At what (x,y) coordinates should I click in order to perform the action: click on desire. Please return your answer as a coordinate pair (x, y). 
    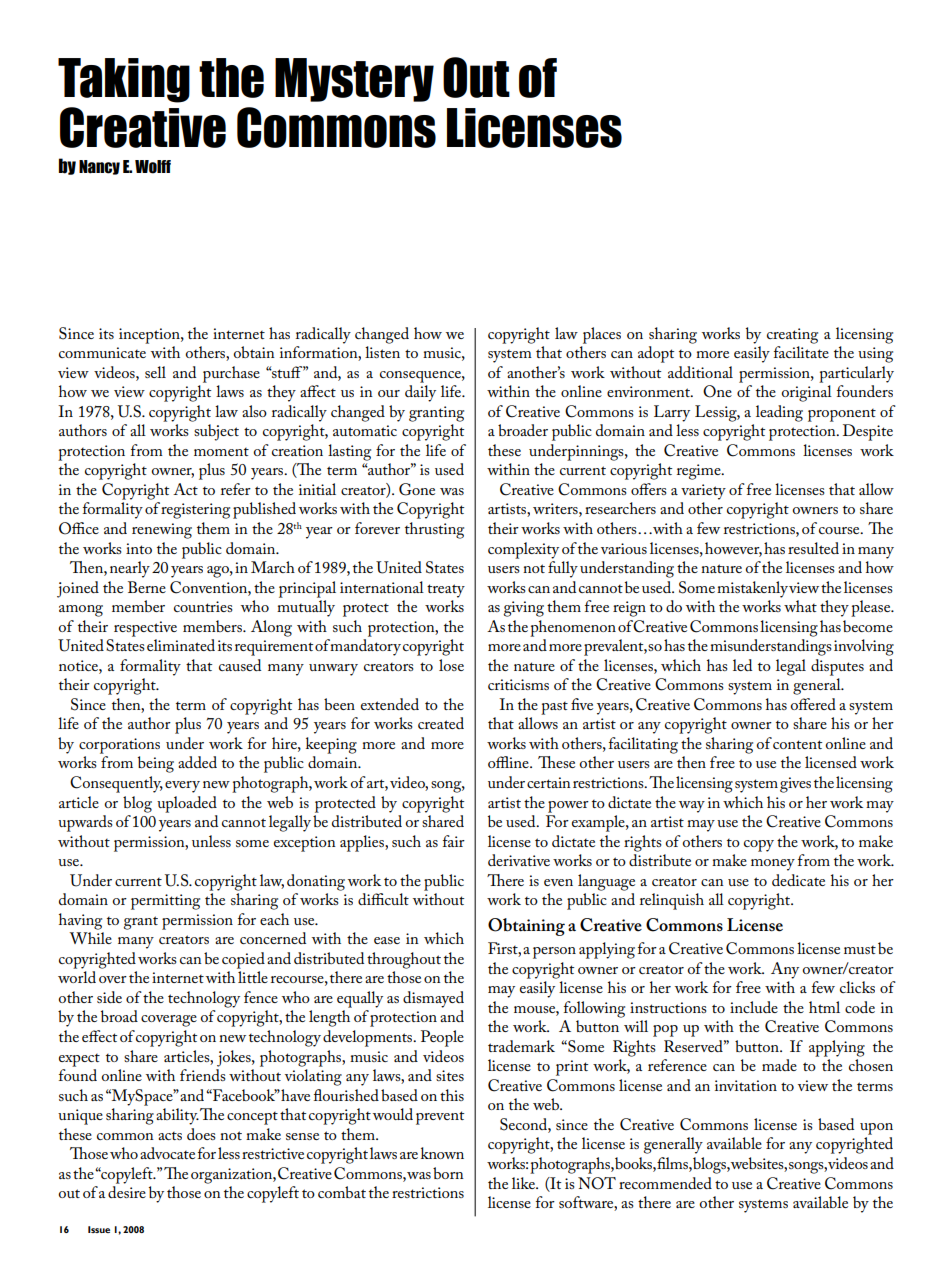
    Looking at the image, I should click on (127, 1192).
